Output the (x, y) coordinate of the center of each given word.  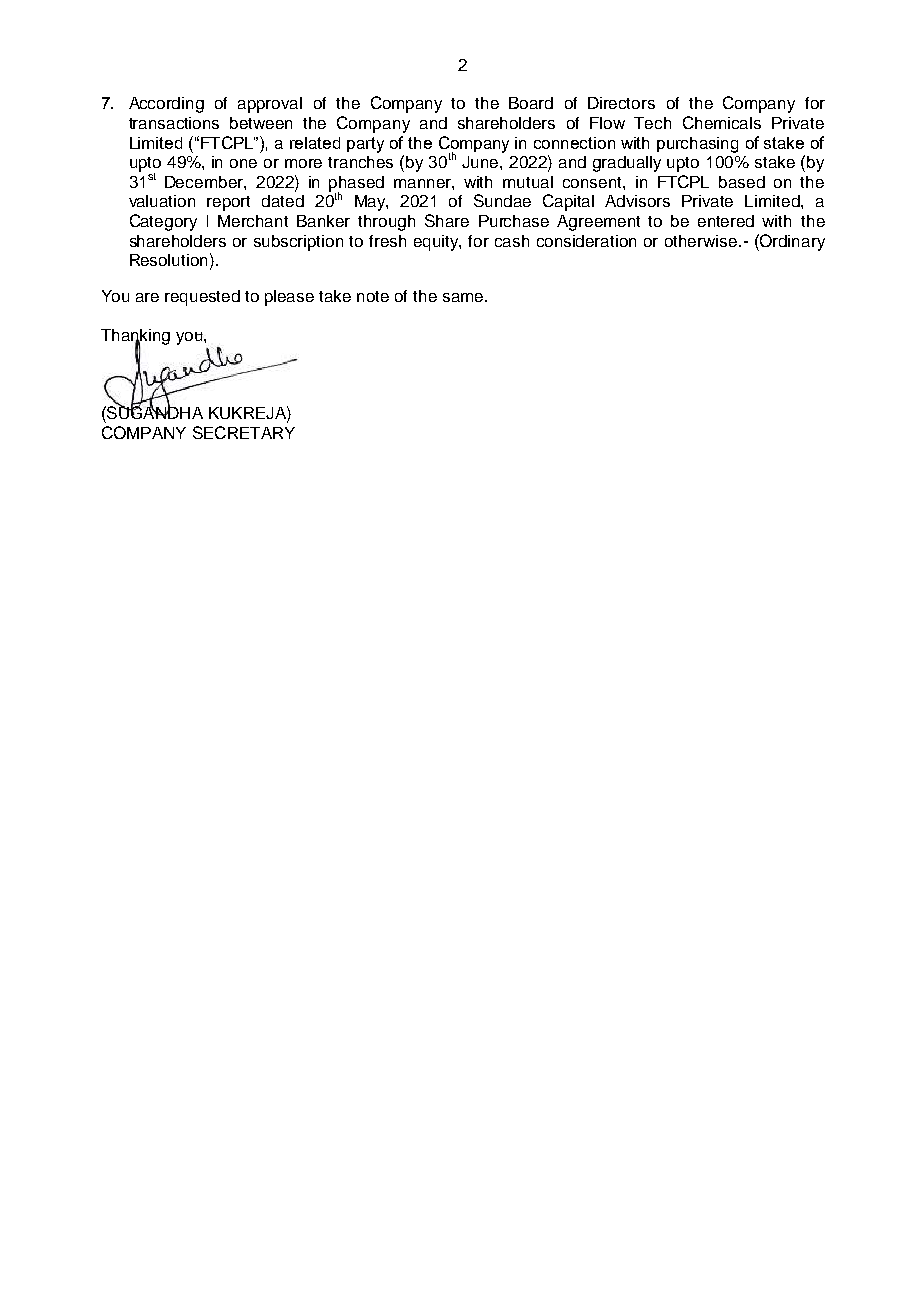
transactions (174, 123)
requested (202, 298)
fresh (387, 241)
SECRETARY (244, 432)
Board (531, 103)
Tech (652, 123)
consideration (586, 241)
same (464, 297)
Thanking (135, 338)
